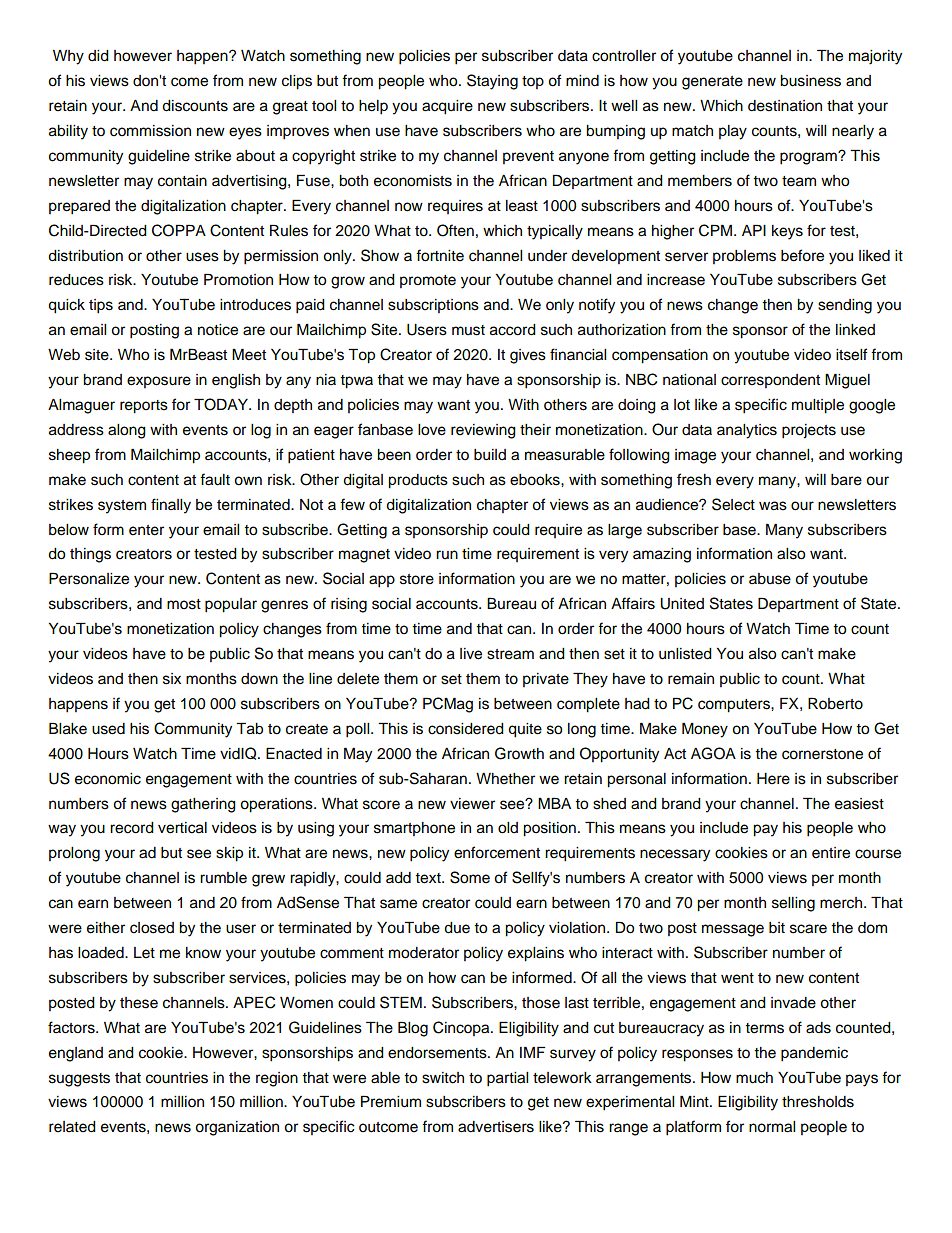 This screenshot has height=1233, width=952. I want to click on most, so click(184, 604).
